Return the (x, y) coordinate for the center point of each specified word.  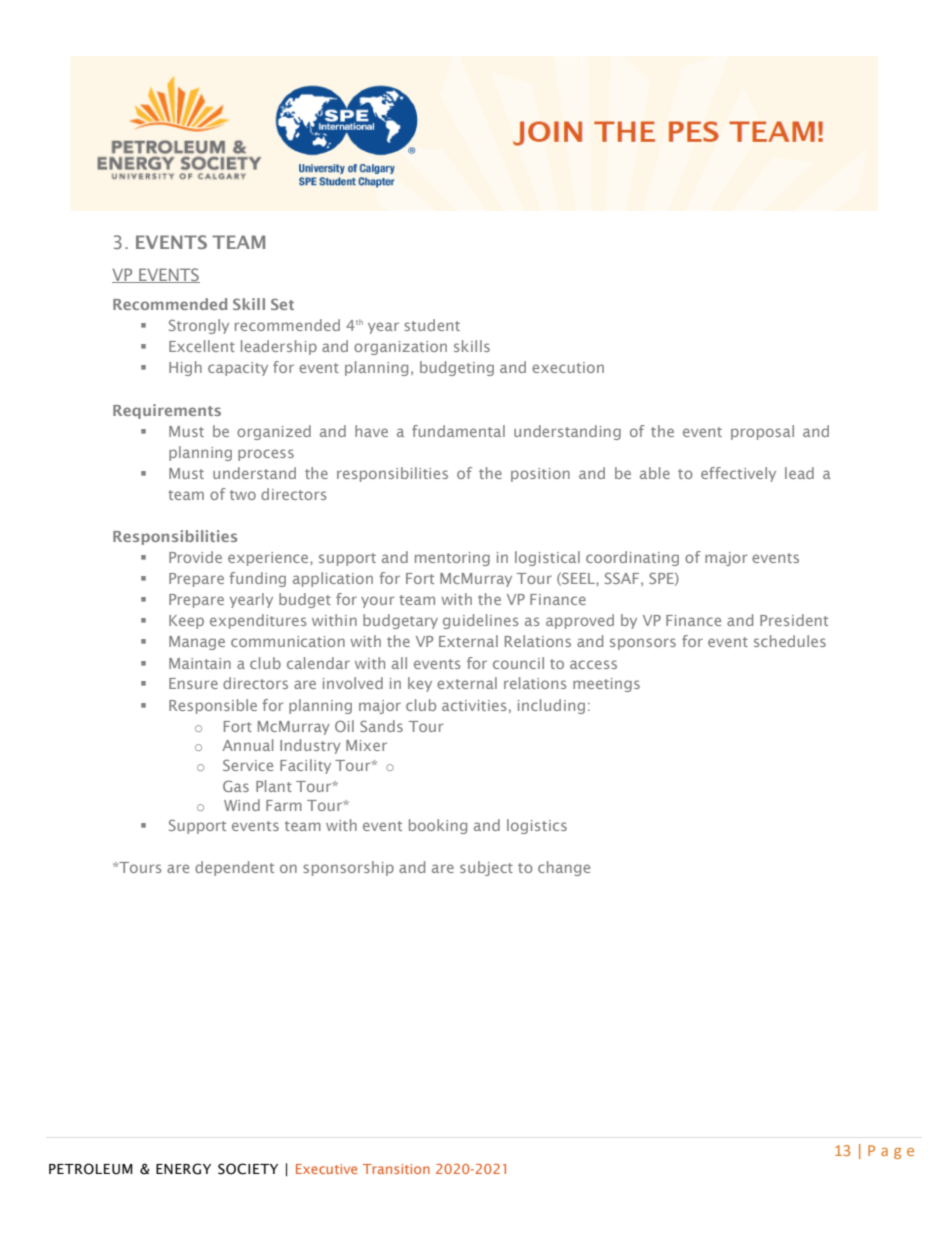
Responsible (213, 706)
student (432, 325)
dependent (234, 868)
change (564, 868)
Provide (195, 557)
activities (474, 705)
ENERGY (183, 1169)
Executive (326, 1169)
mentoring (452, 559)
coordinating (632, 558)
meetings (606, 685)
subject (486, 868)
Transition (396, 1169)
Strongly (199, 326)
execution (568, 367)
